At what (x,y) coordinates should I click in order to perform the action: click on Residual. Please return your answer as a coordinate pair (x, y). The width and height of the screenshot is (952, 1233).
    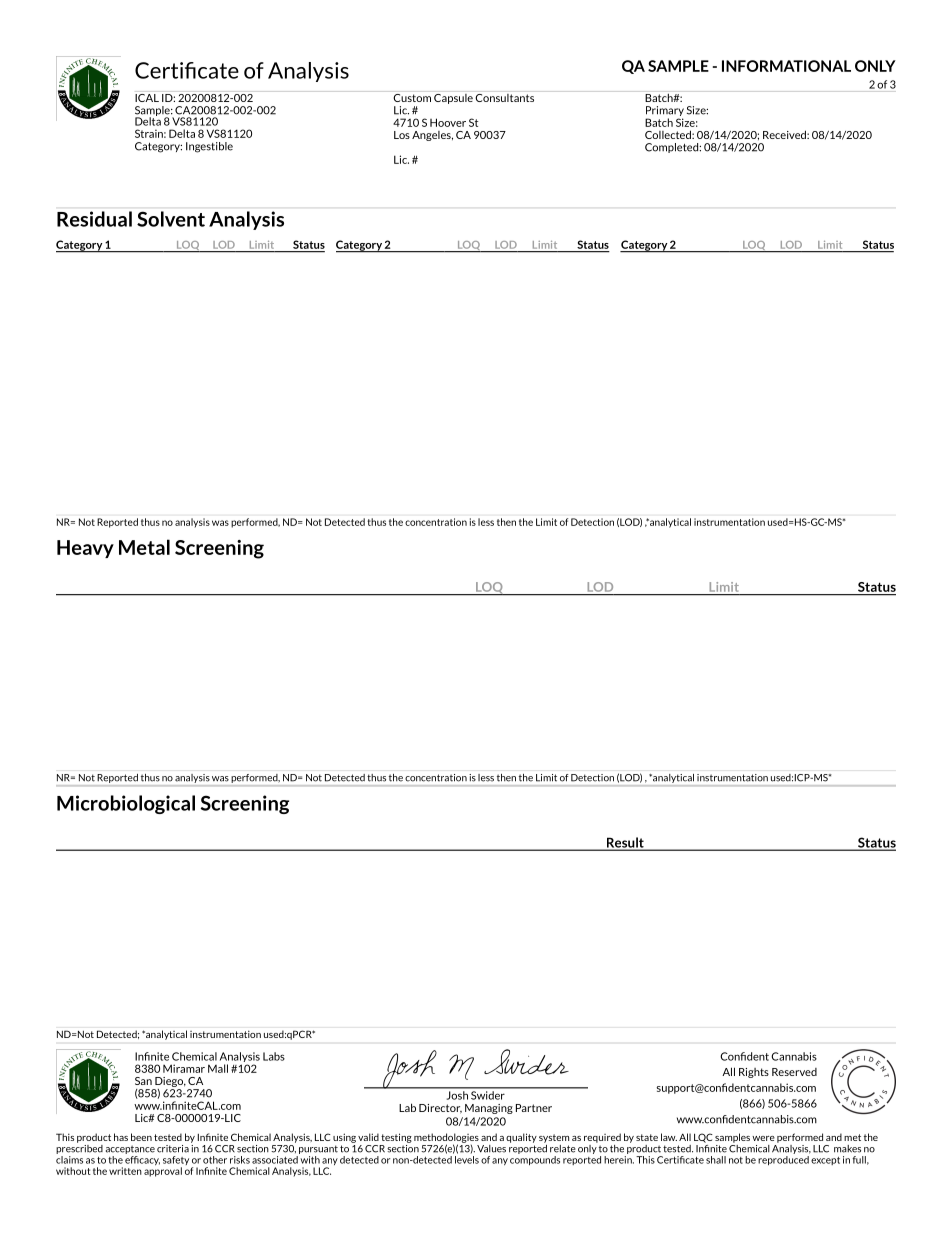
    Looking at the image, I should click on (94, 219).
